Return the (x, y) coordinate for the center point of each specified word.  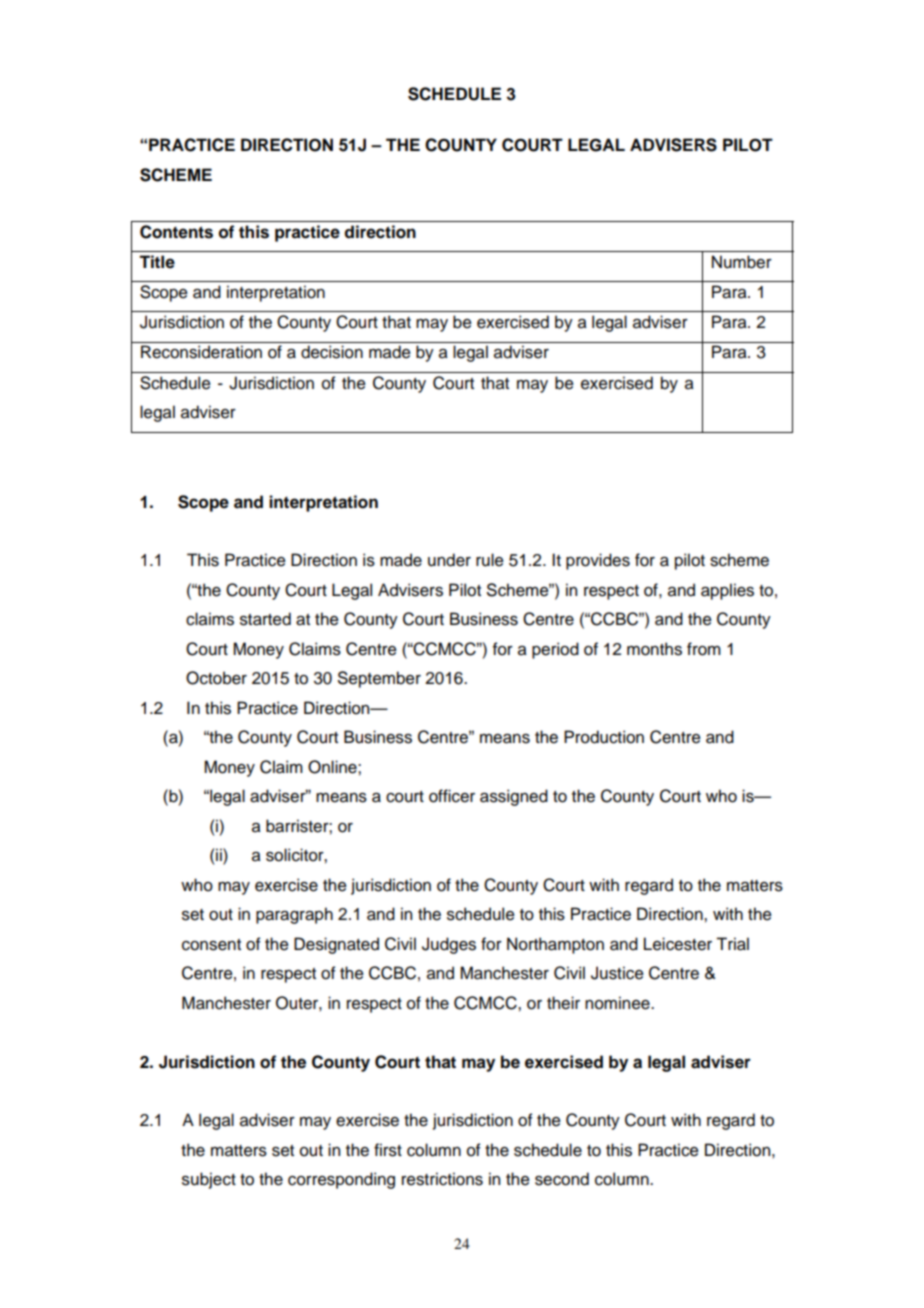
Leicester (678, 944)
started (265, 619)
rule (490, 560)
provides (598, 561)
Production (604, 737)
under (449, 560)
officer (452, 796)
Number (742, 262)
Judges (449, 945)
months (654, 649)
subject (209, 1180)
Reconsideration (201, 352)
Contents (176, 232)
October (216, 678)
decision (332, 352)
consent (211, 945)
